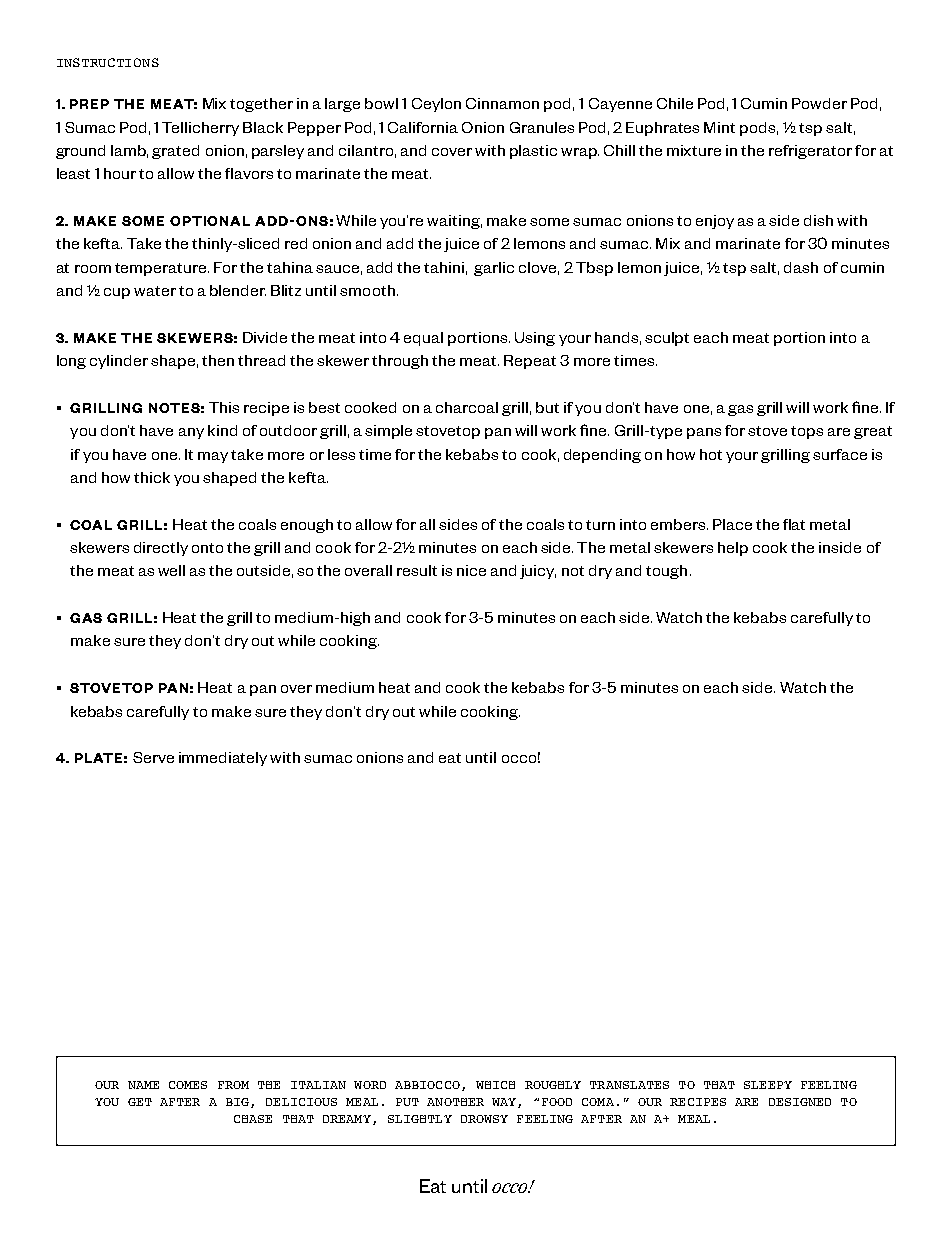 The height and width of the document is (1233, 952). What do you see at coordinates (436, 105) in the document?
I see `Ceylon` at bounding box center [436, 105].
